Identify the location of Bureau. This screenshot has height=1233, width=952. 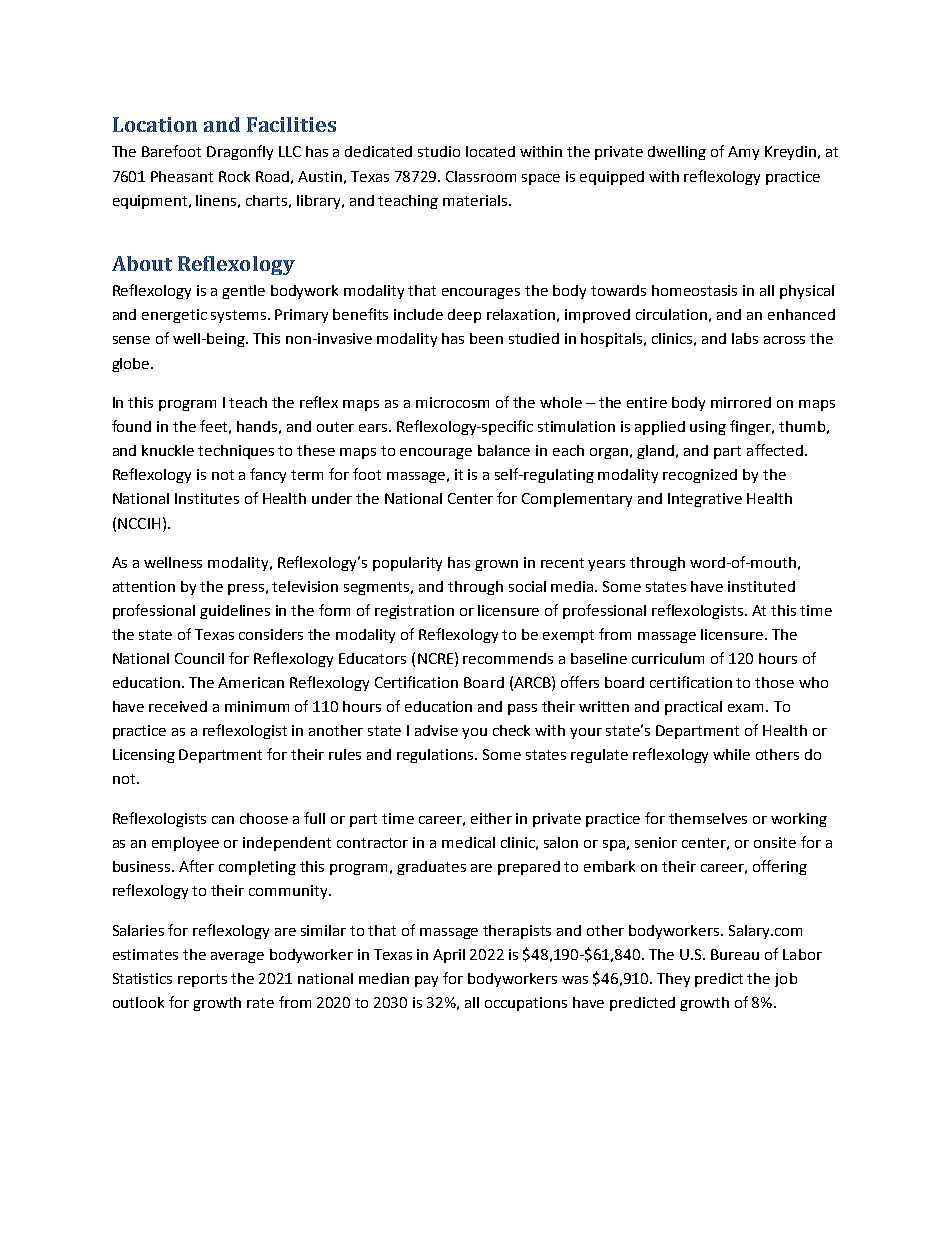
(735, 954).
